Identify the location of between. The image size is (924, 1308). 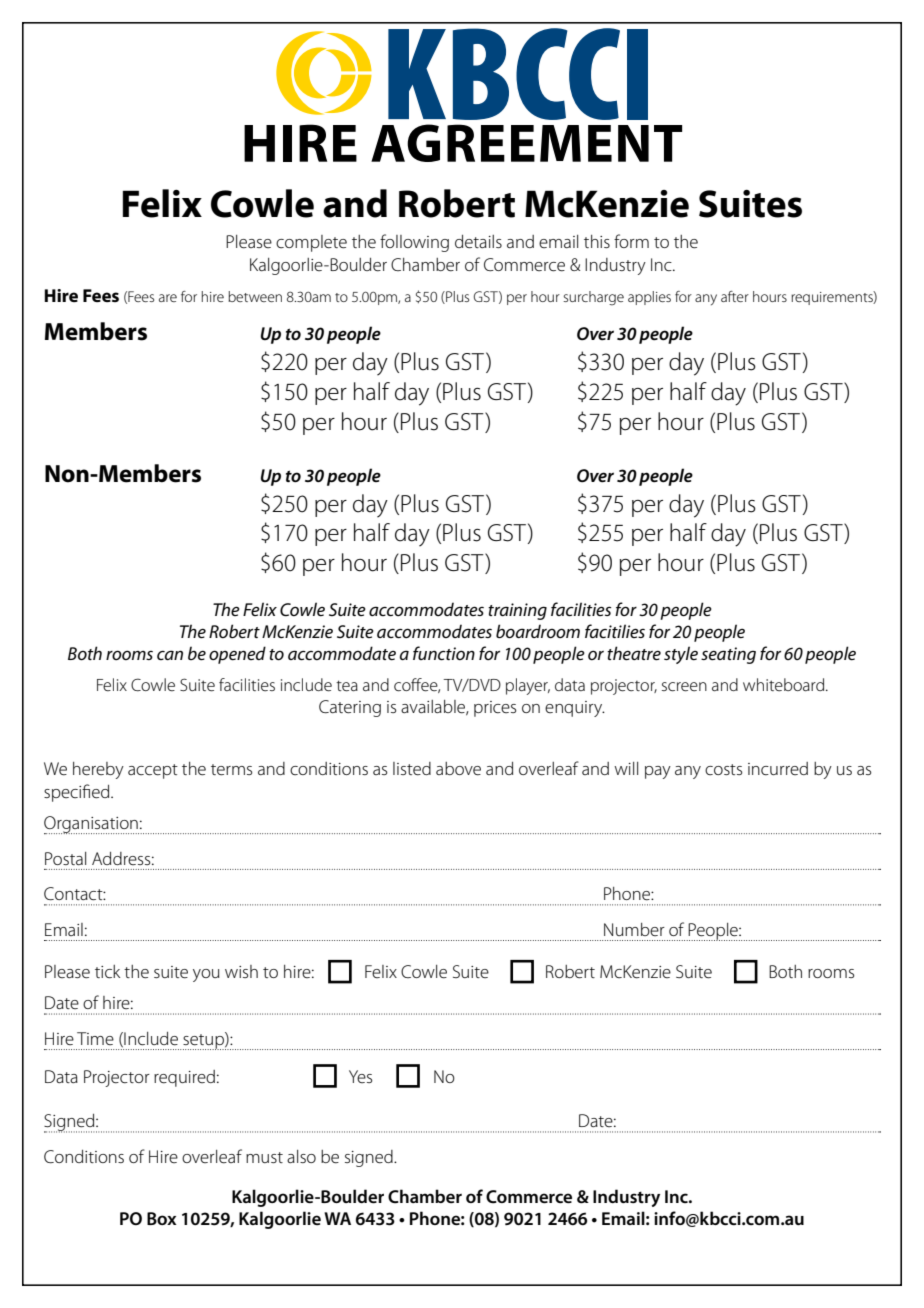
(255, 296).
